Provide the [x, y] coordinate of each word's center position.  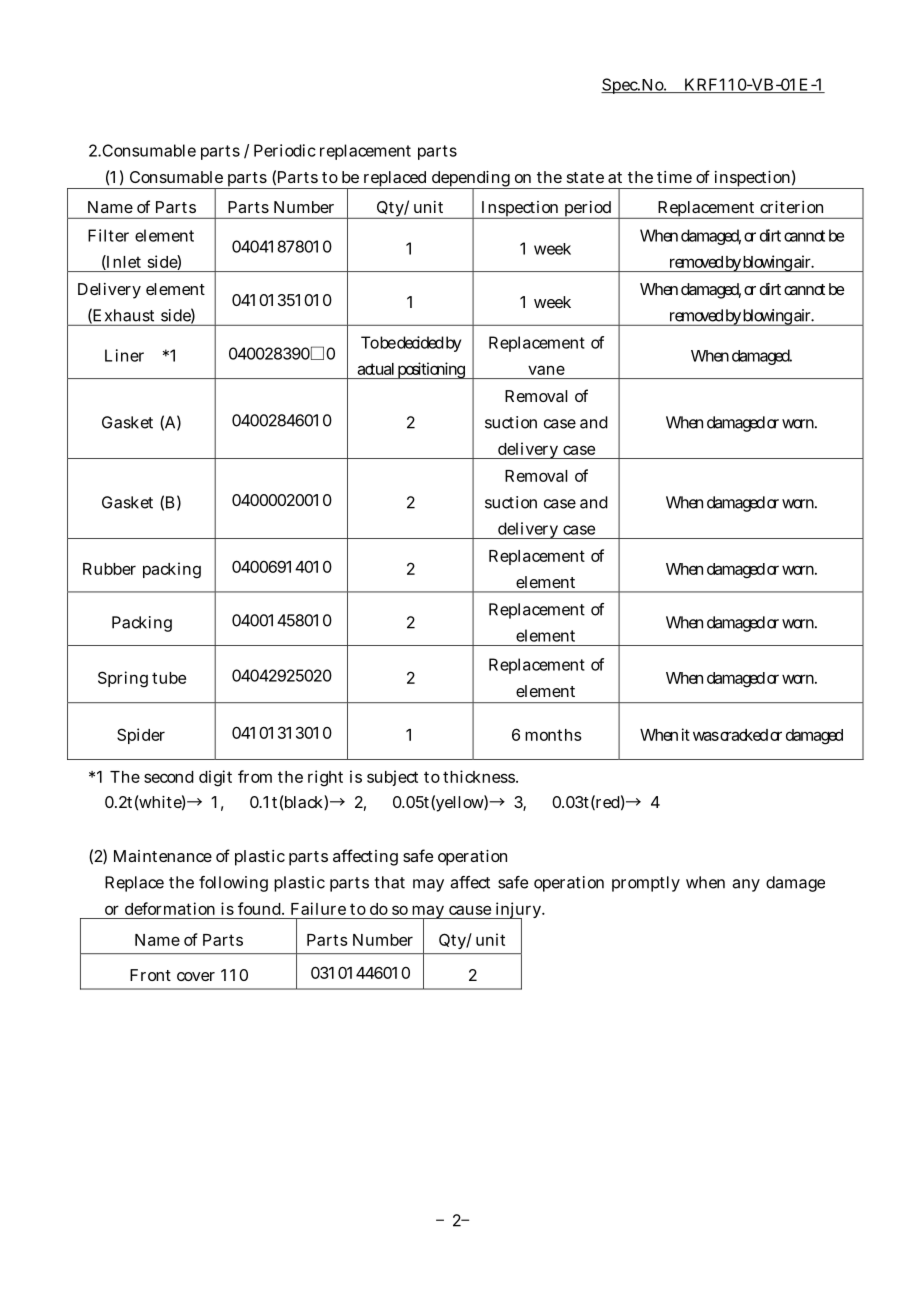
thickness [480, 776]
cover [196, 976]
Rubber [109, 569]
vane [546, 370]
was [706, 736]
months [553, 735]
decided [420, 342]
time [674, 177]
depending [471, 180]
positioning [432, 370]
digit [215, 778]
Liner [124, 355]
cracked [744, 735]
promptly [646, 884]
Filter [108, 235]
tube [169, 678]
